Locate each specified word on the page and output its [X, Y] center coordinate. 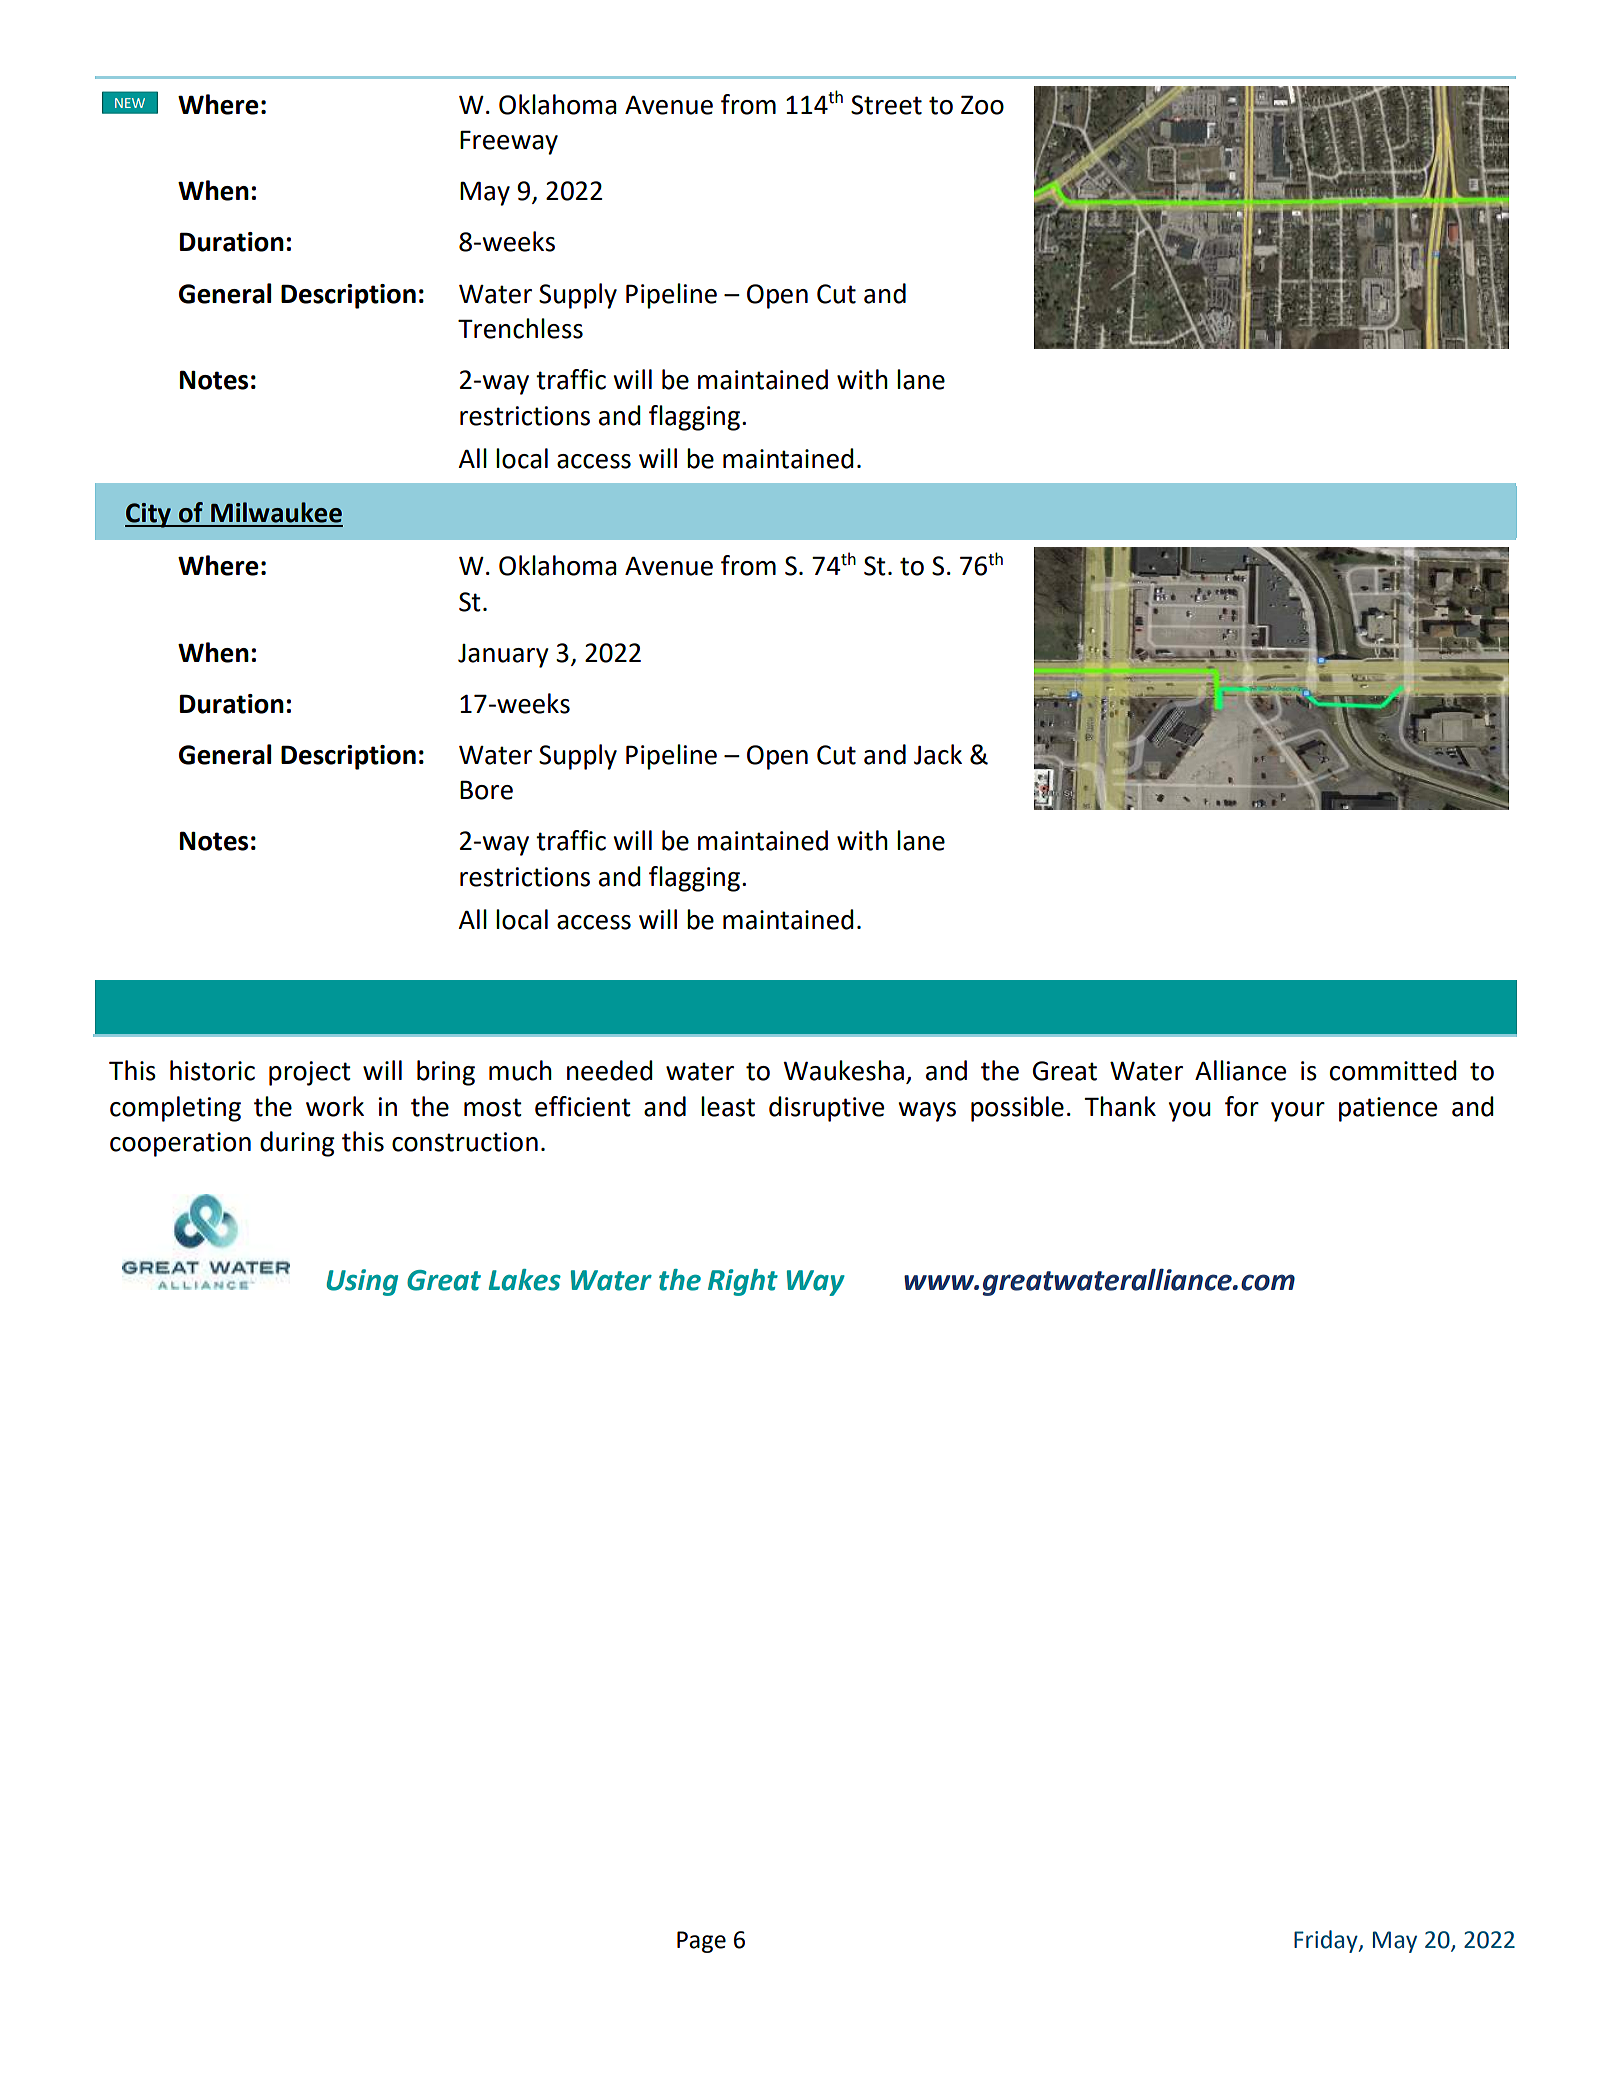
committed [1393, 1070]
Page [701, 1942]
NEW [130, 103]
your [1298, 1112]
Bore [486, 790]
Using [362, 1282]
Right [743, 1282]
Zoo [982, 105]
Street [886, 105]
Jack [938, 754]
